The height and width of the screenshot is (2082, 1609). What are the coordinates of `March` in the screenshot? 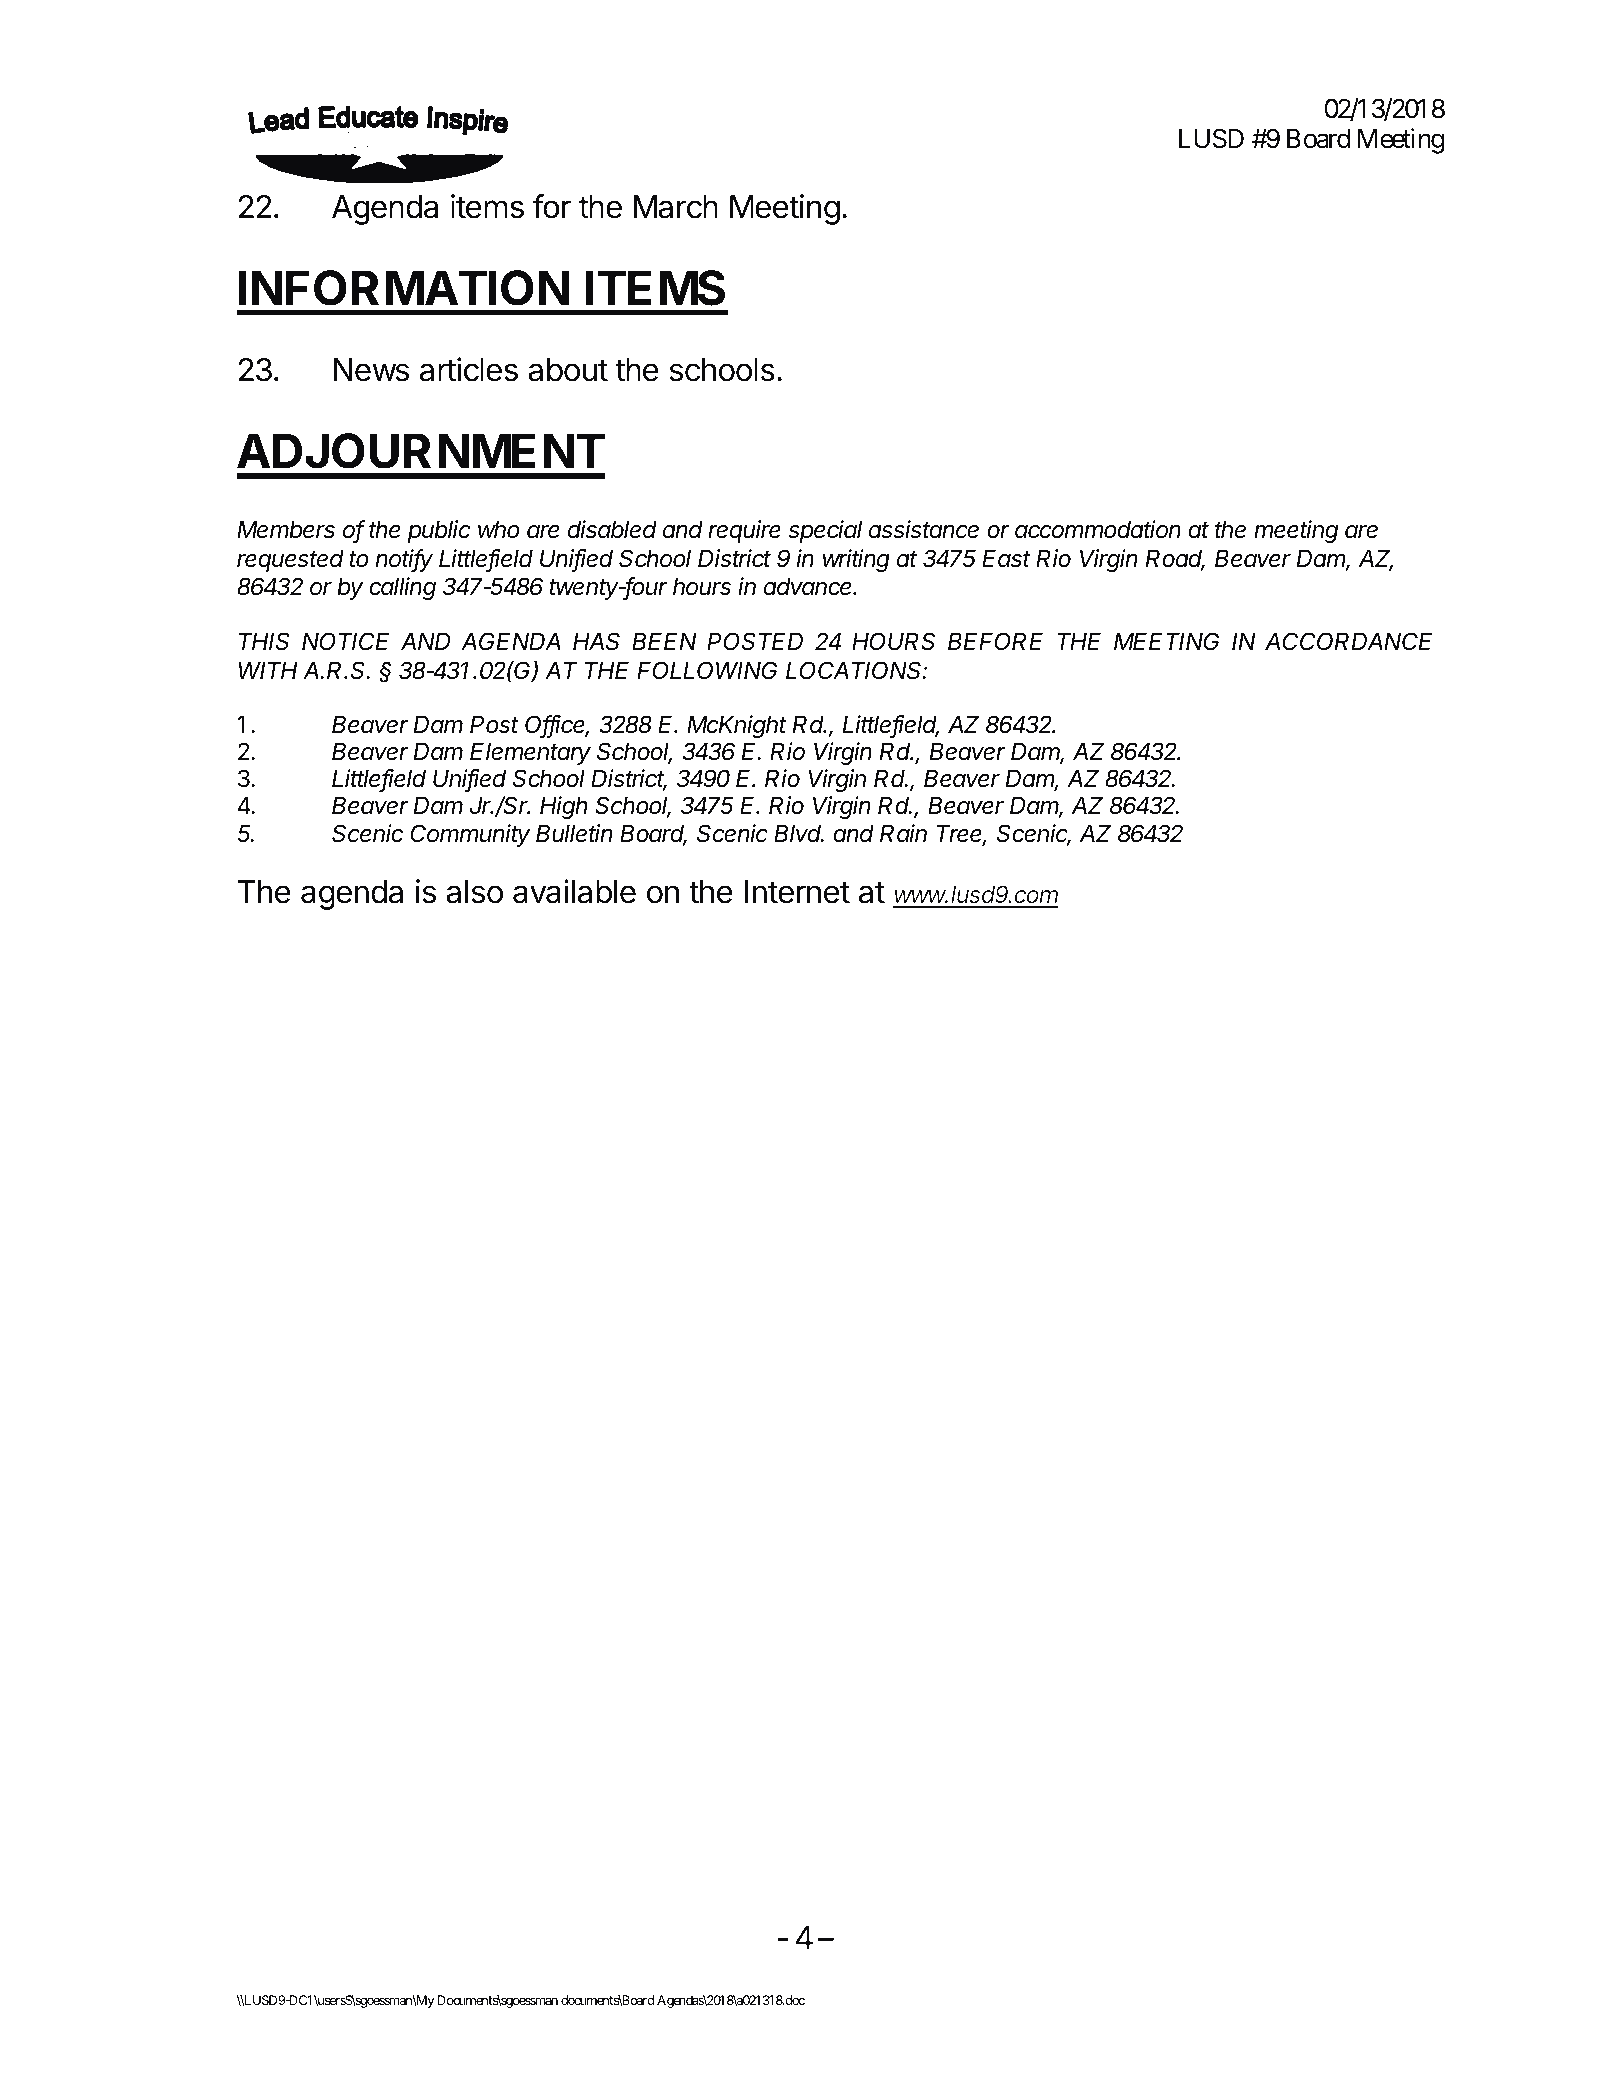 It's located at (676, 207).
